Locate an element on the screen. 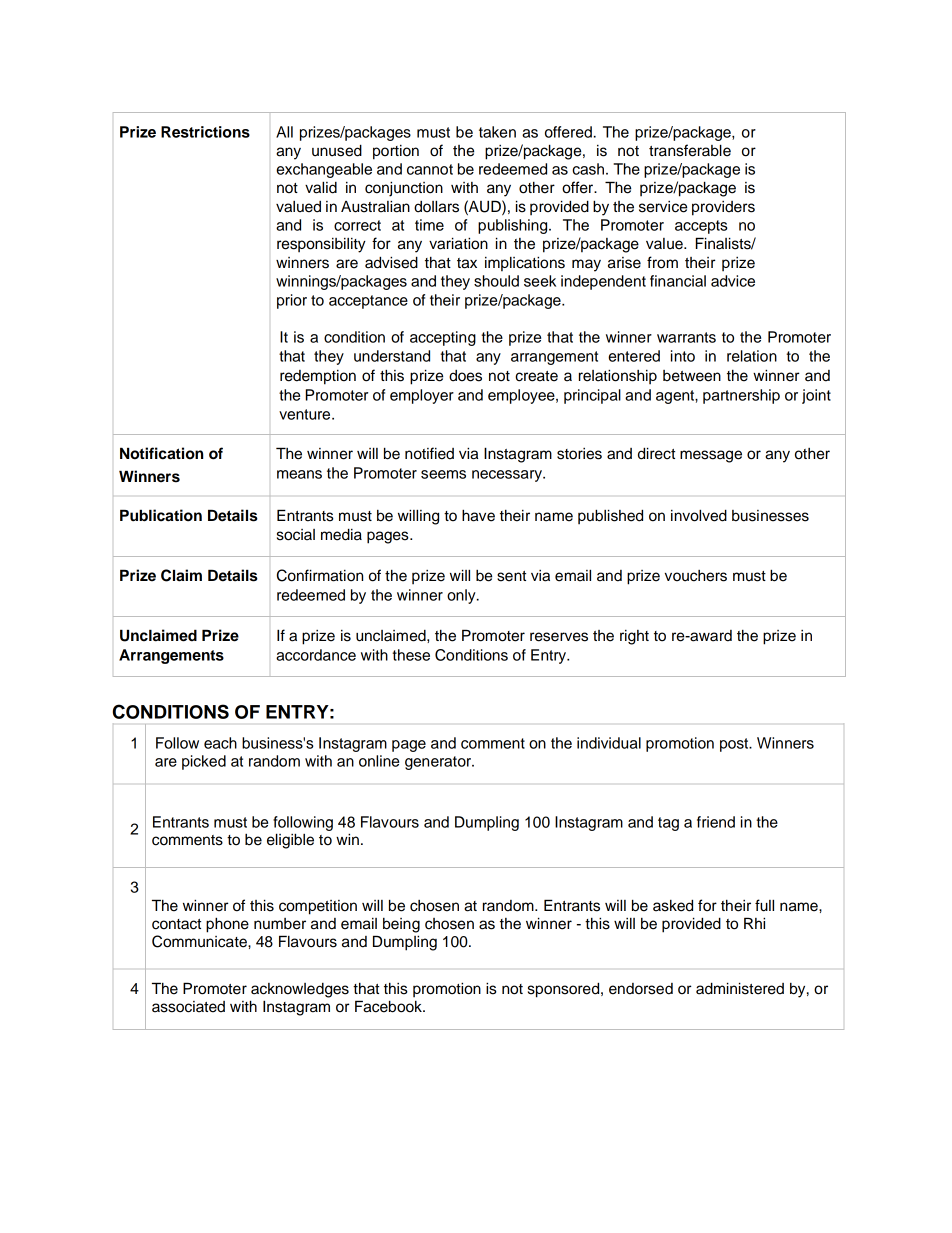  transferable is located at coordinates (690, 150).
